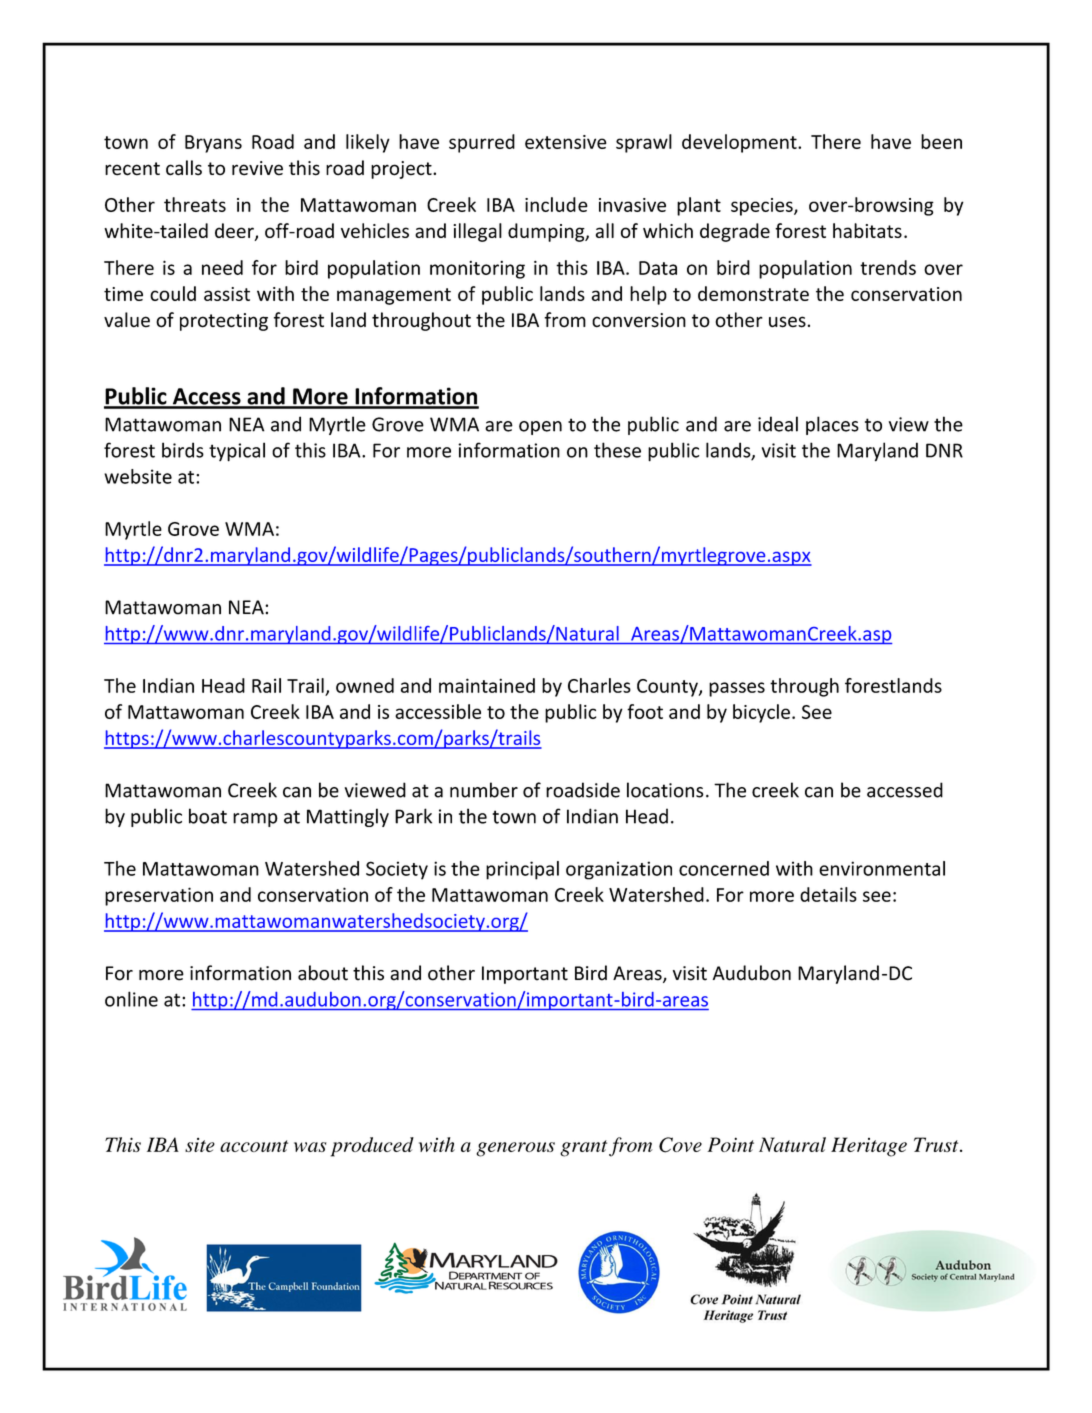  What do you see at coordinates (882, 868) in the document?
I see `environmental` at bounding box center [882, 868].
